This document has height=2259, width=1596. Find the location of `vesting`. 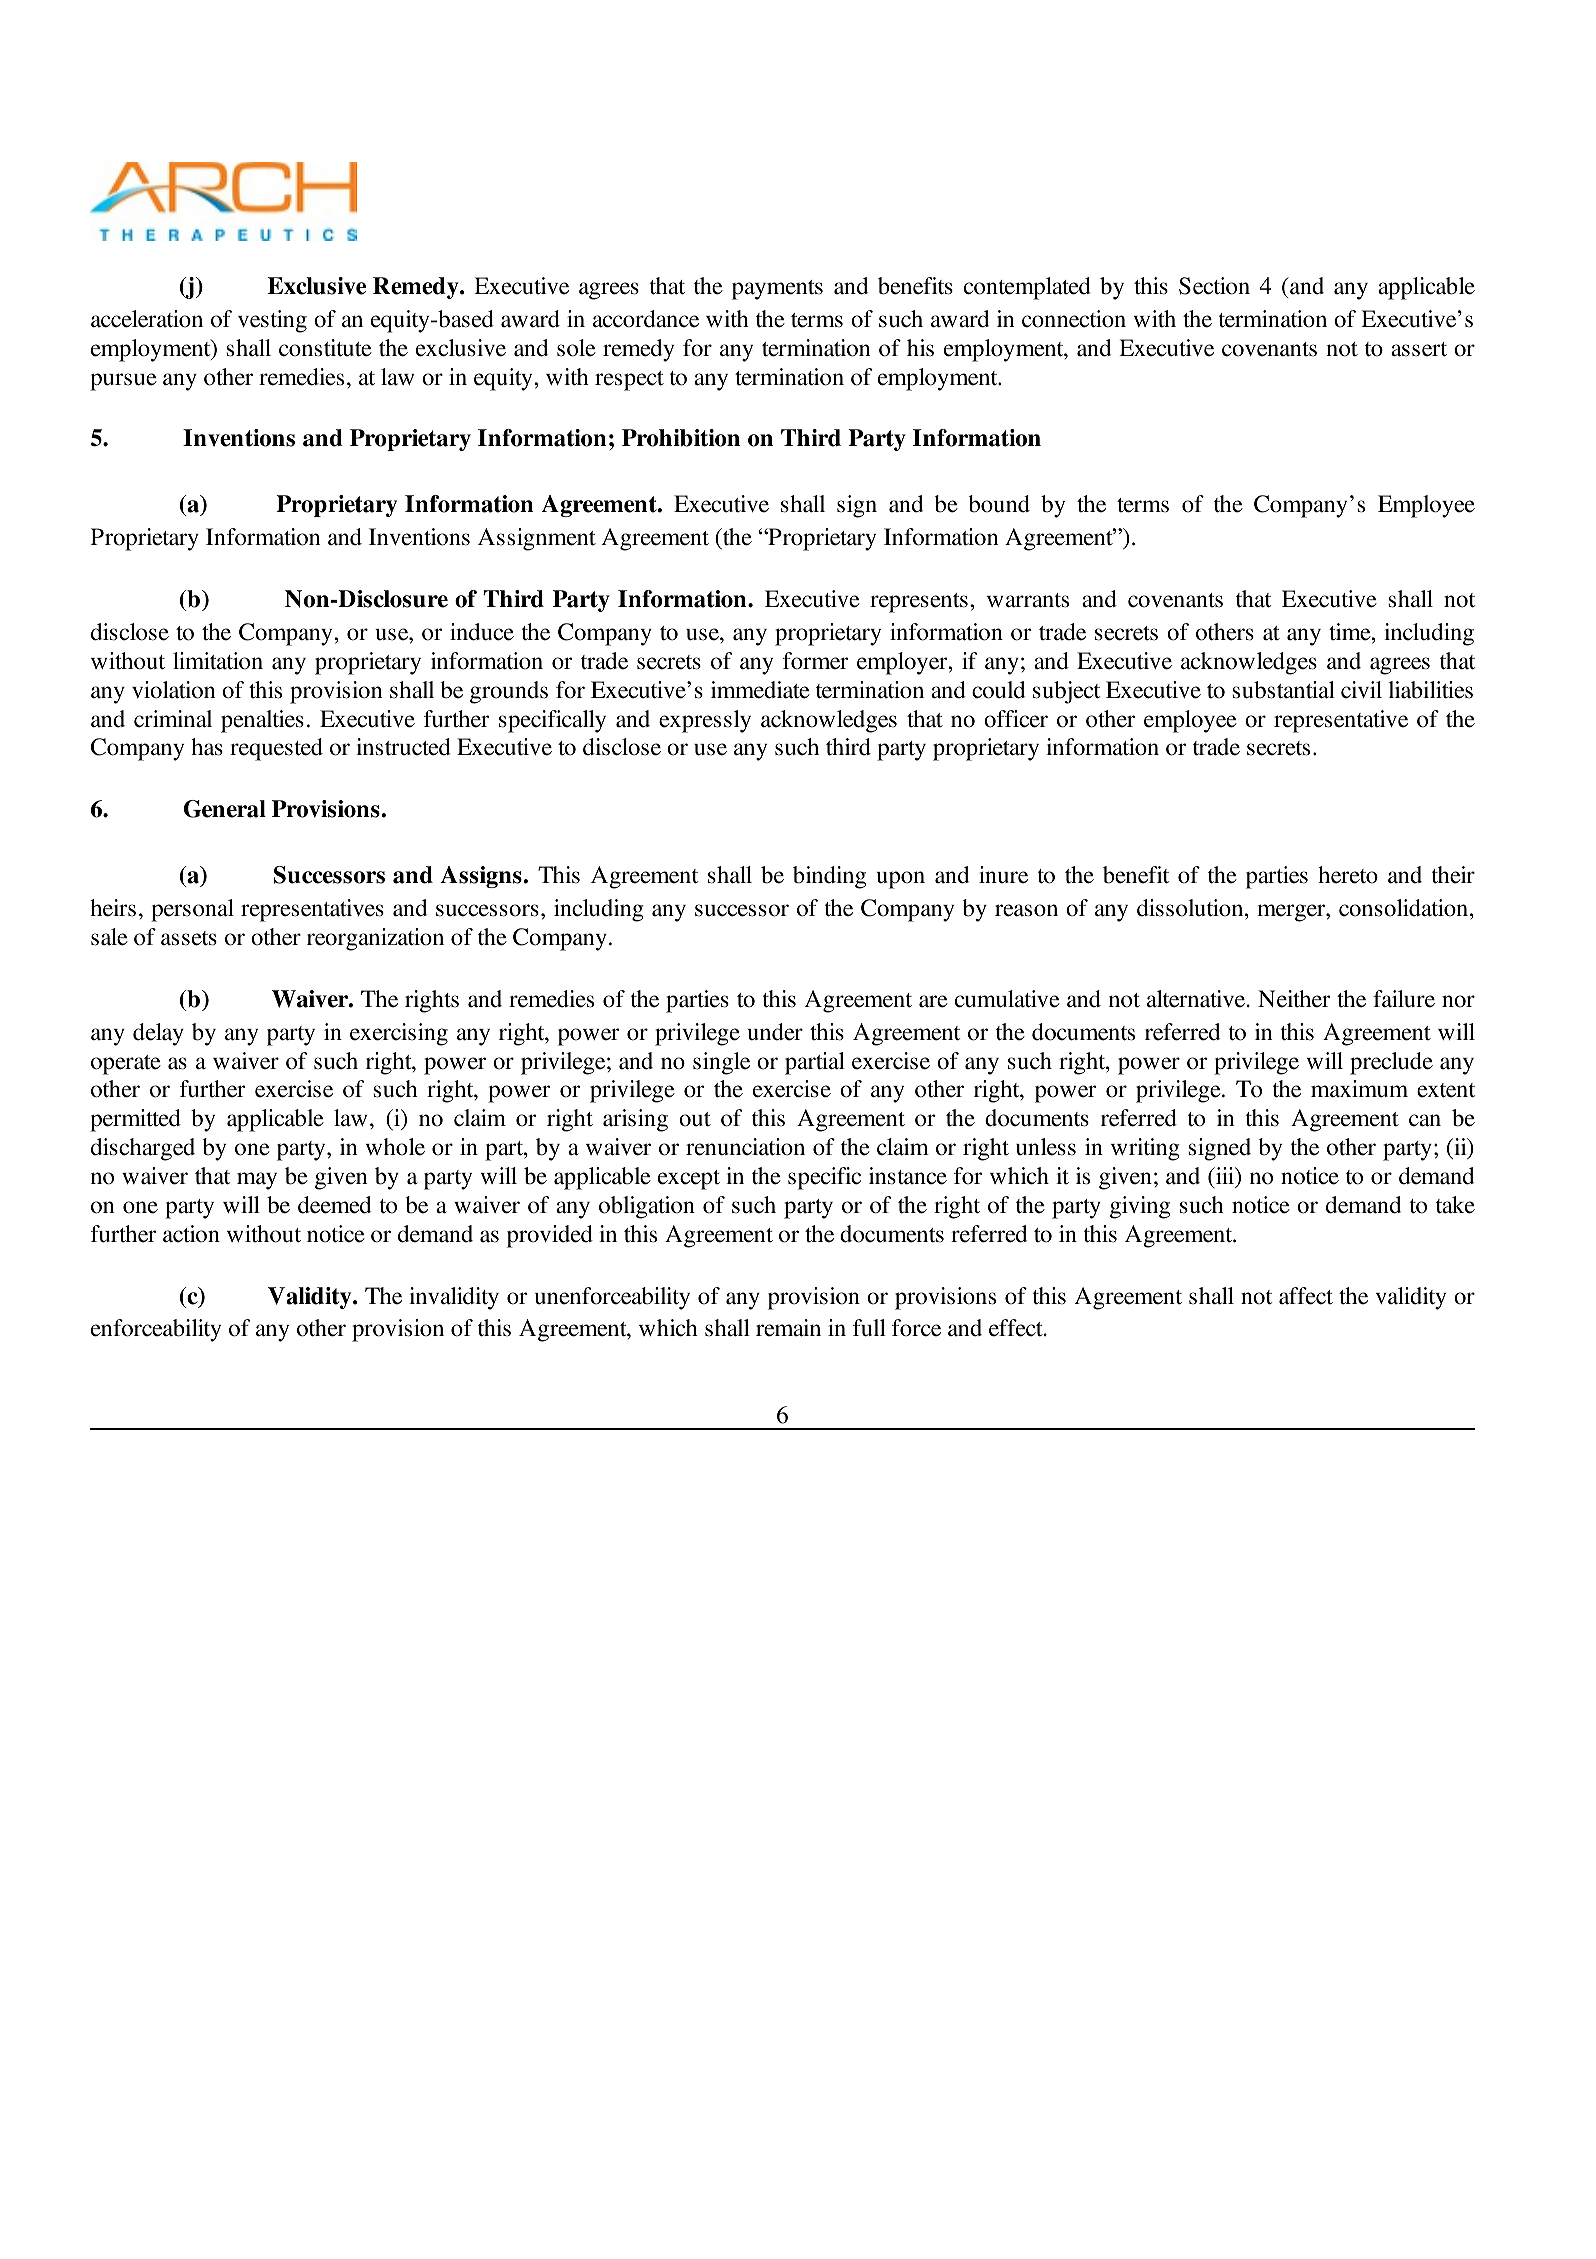

vesting is located at coordinates (272, 321).
